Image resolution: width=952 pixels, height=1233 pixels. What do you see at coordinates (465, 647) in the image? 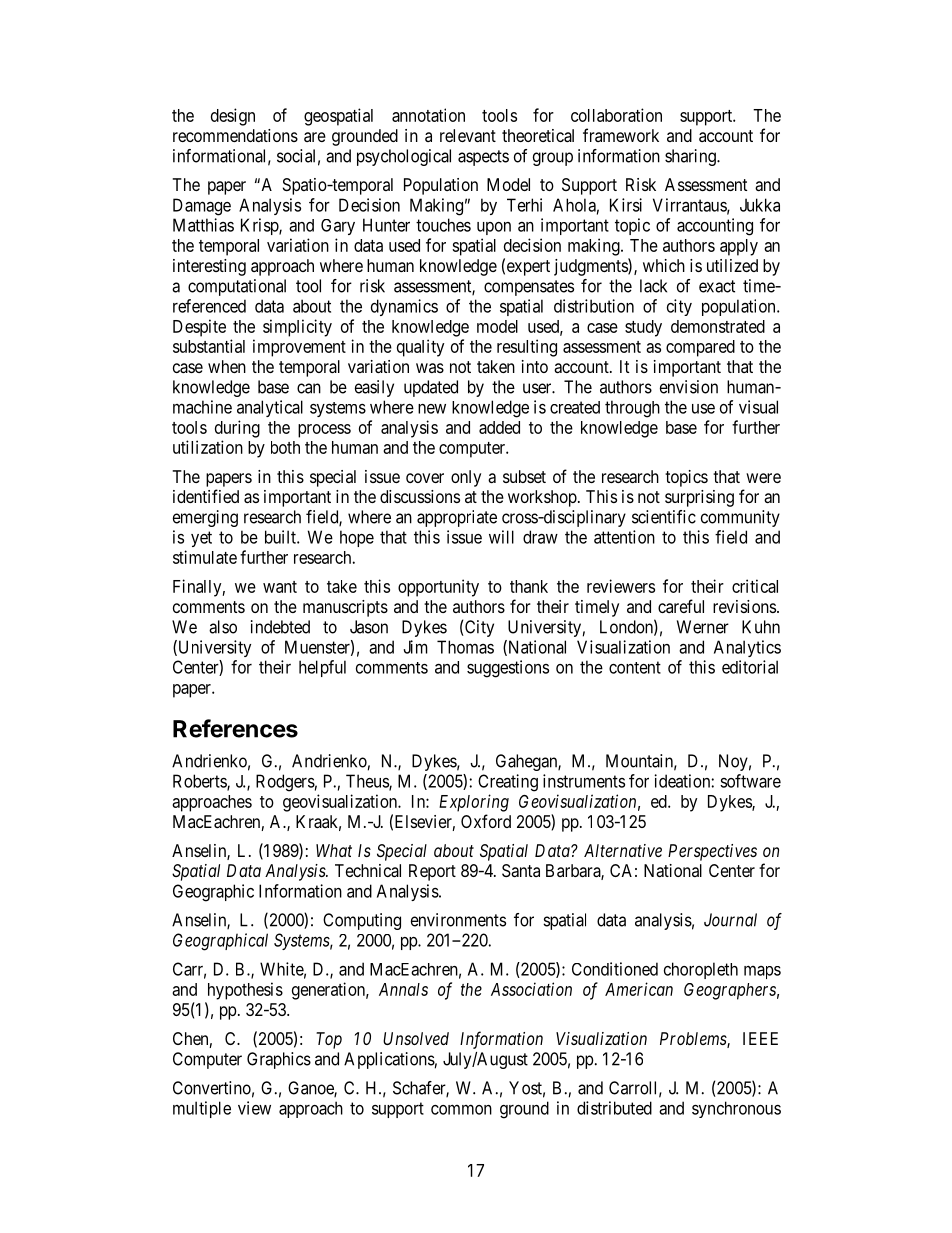
I see `Thomas` at bounding box center [465, 647].
